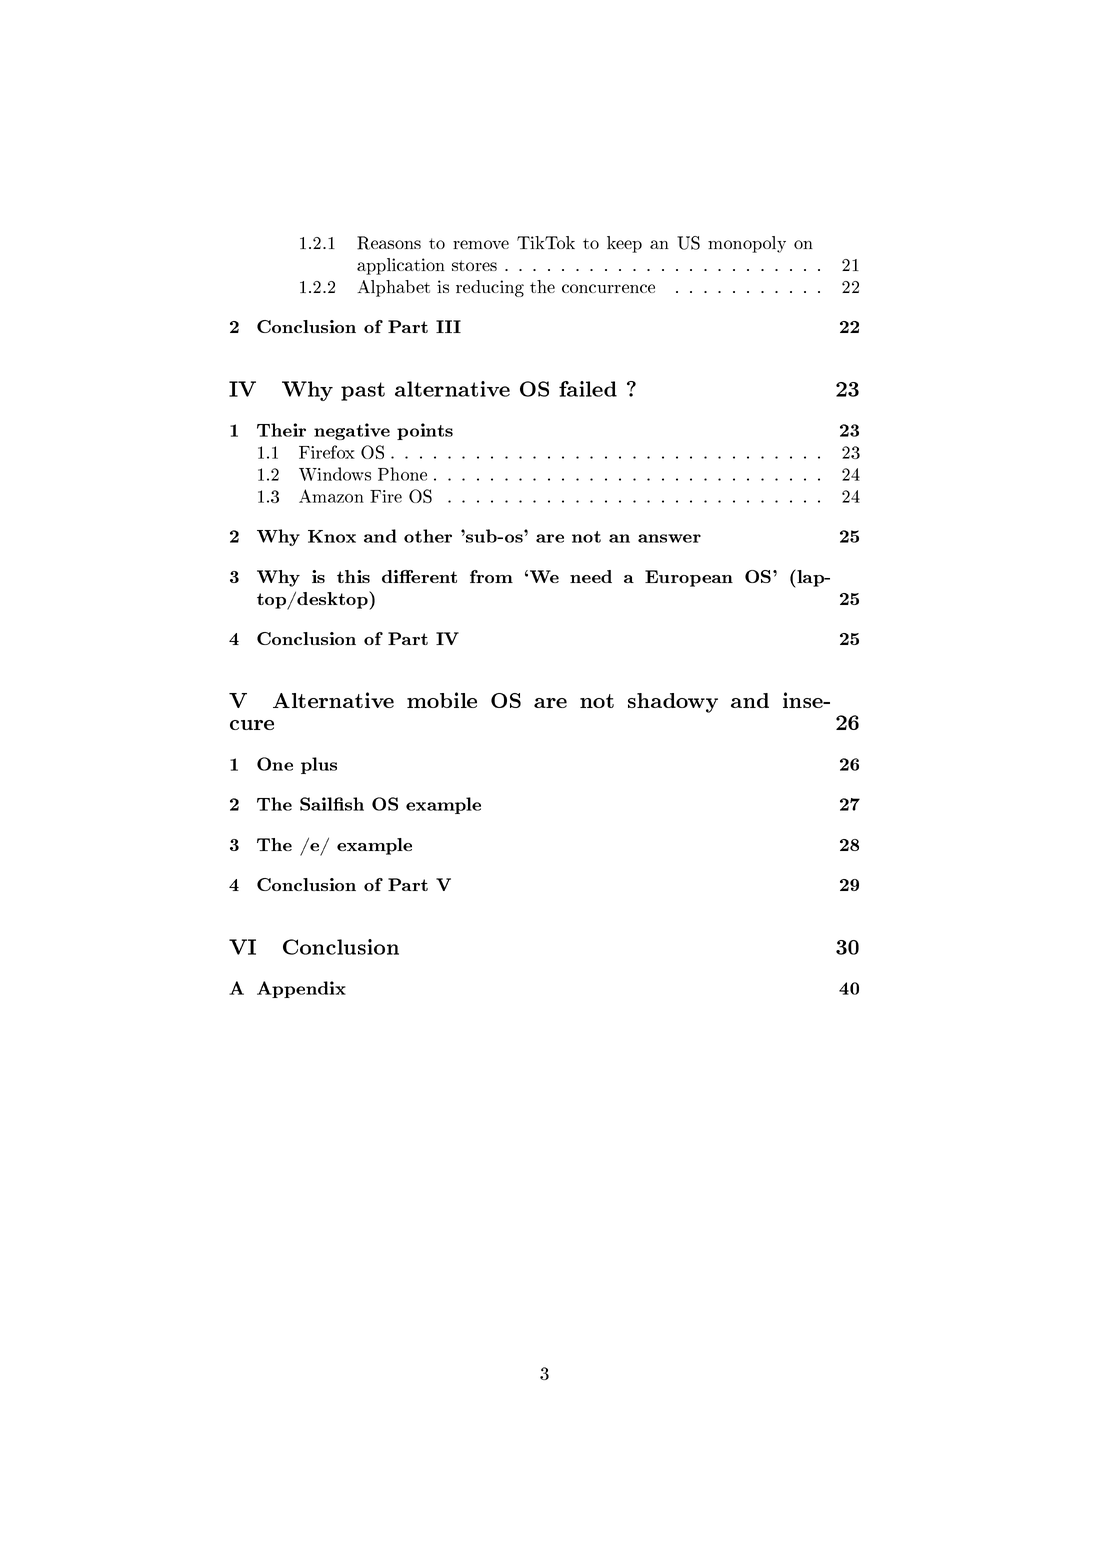 The image size is (1093, 1546). What do you see at coordinates (319, 765) in the screenshot?
I see `plus` at bounding box center [319, 765].
